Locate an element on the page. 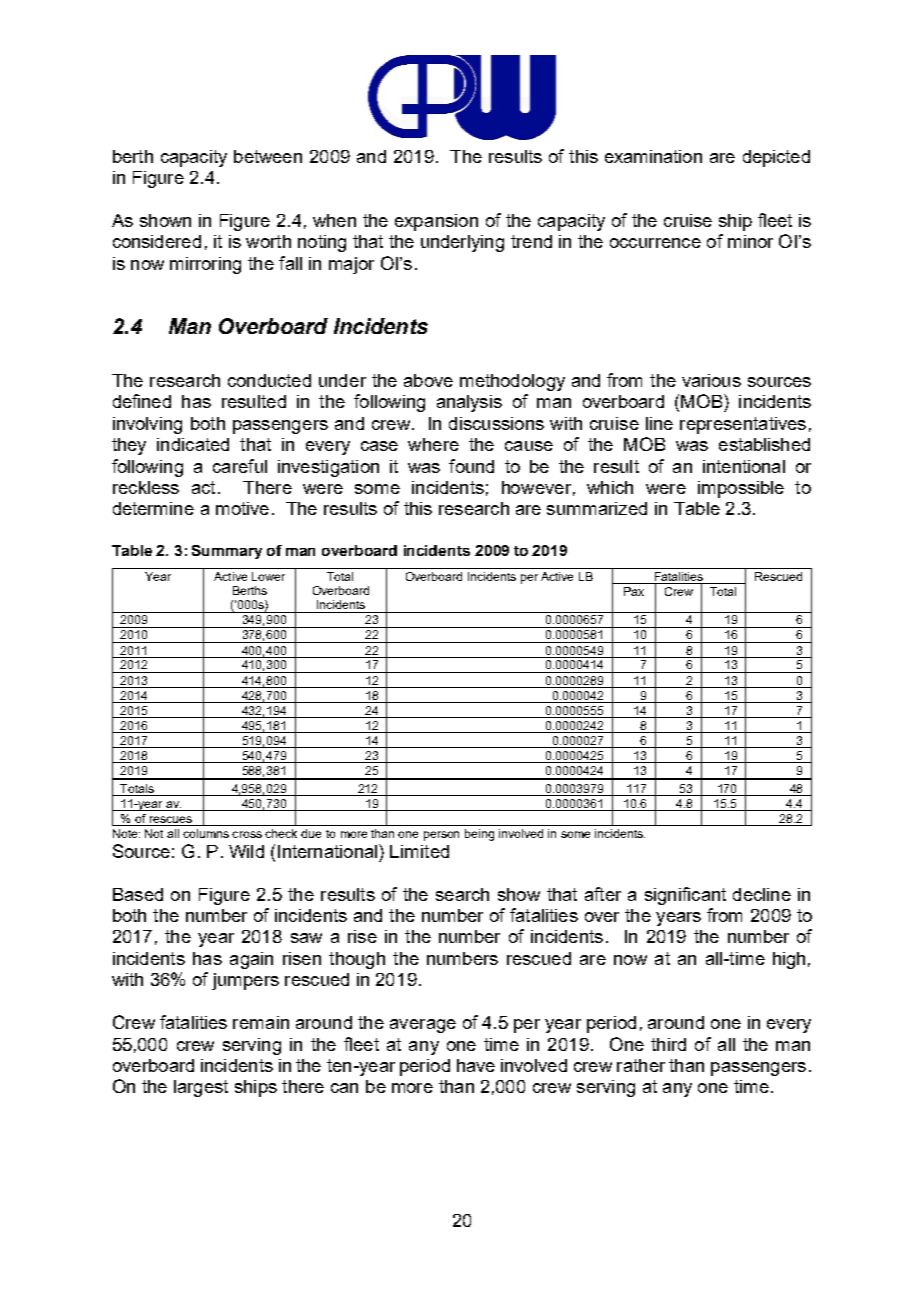 The width and height of the page is (924, 1307). found is located at coordinates (471, 466).
